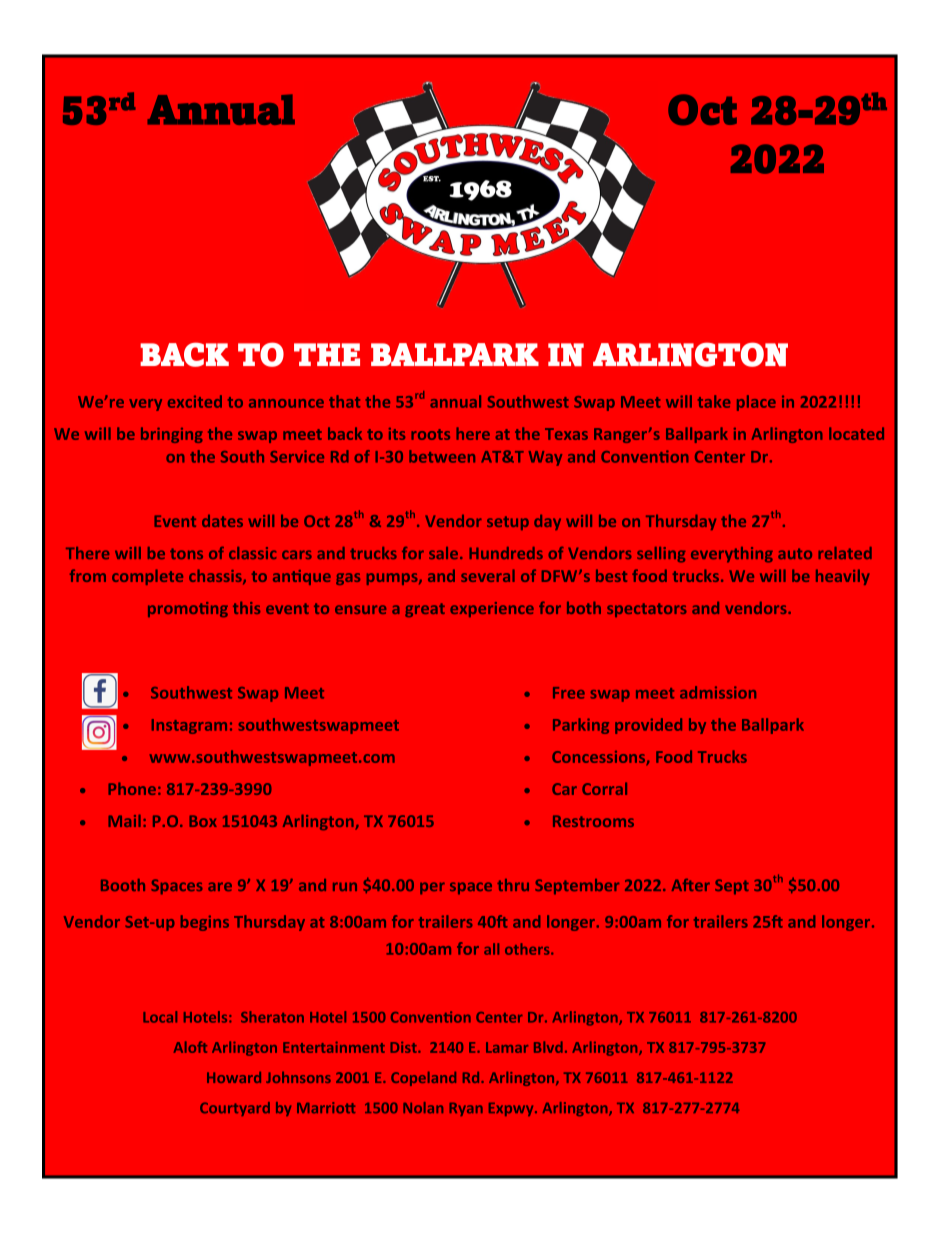  I want to click on Parking, so click(581, 726).
